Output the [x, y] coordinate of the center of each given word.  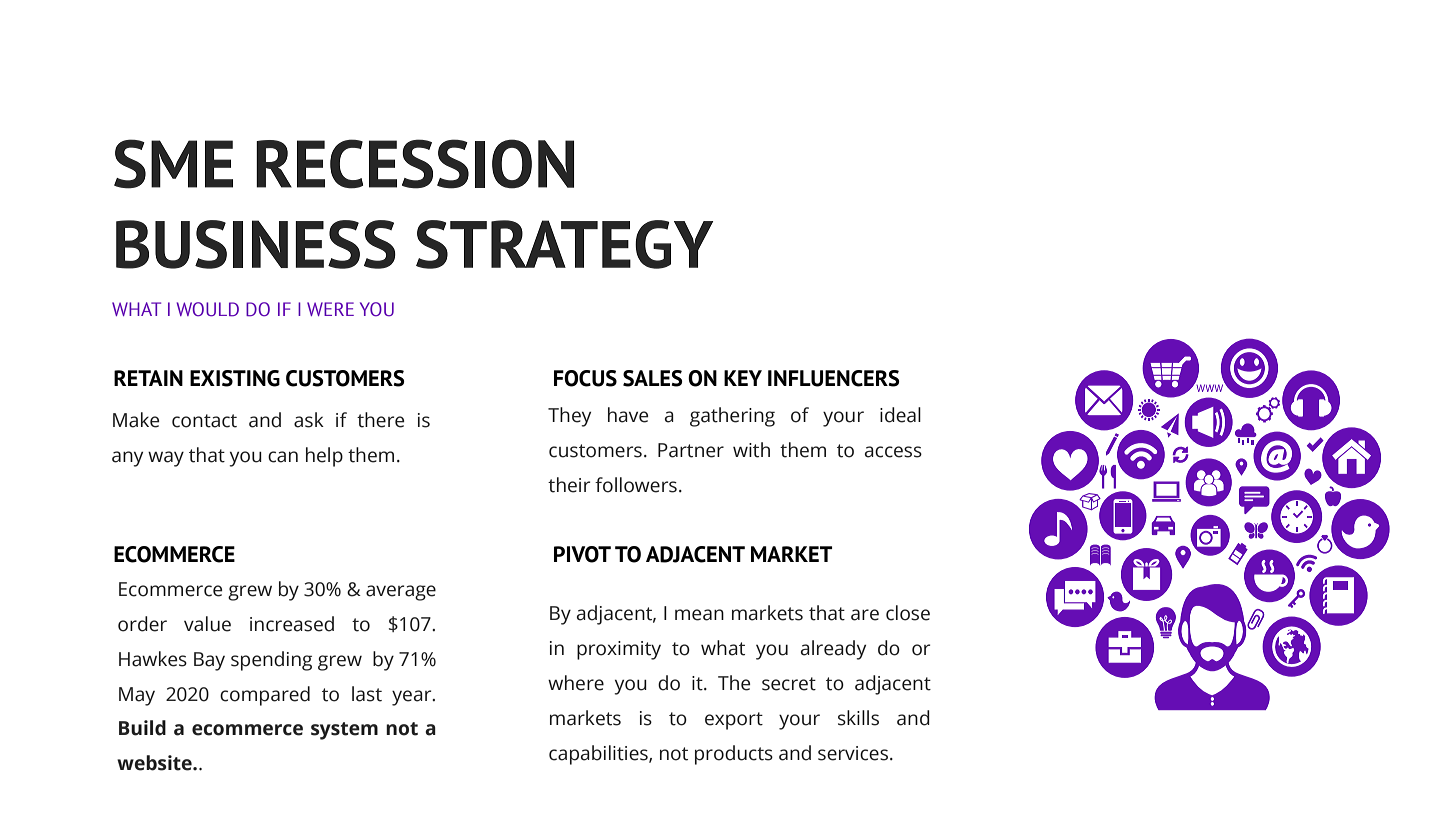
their [569, 485]
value [207, 624]
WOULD [207, 309]
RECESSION [415, 164]
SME [173, 164]
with [751, 450]
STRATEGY [564, 244]
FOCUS [585, 378]
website [155, 763]
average [401, 593]
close [908, 613]
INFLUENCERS [834, 378]
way [166, 459]
